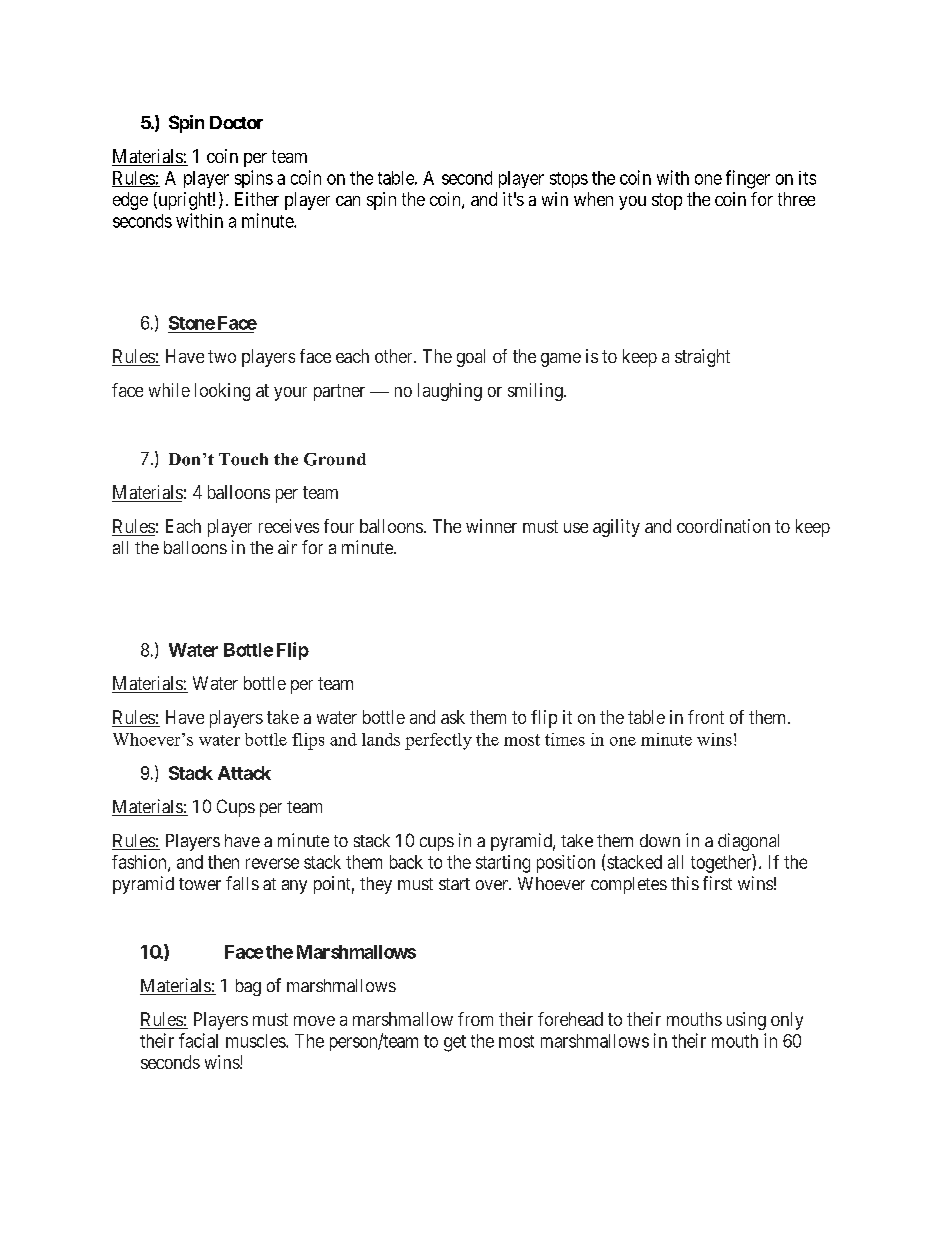 The height and width of the page is (1233, 952). Describe the element at coordinates (222, 356) in the page. I see `two` at that location.
